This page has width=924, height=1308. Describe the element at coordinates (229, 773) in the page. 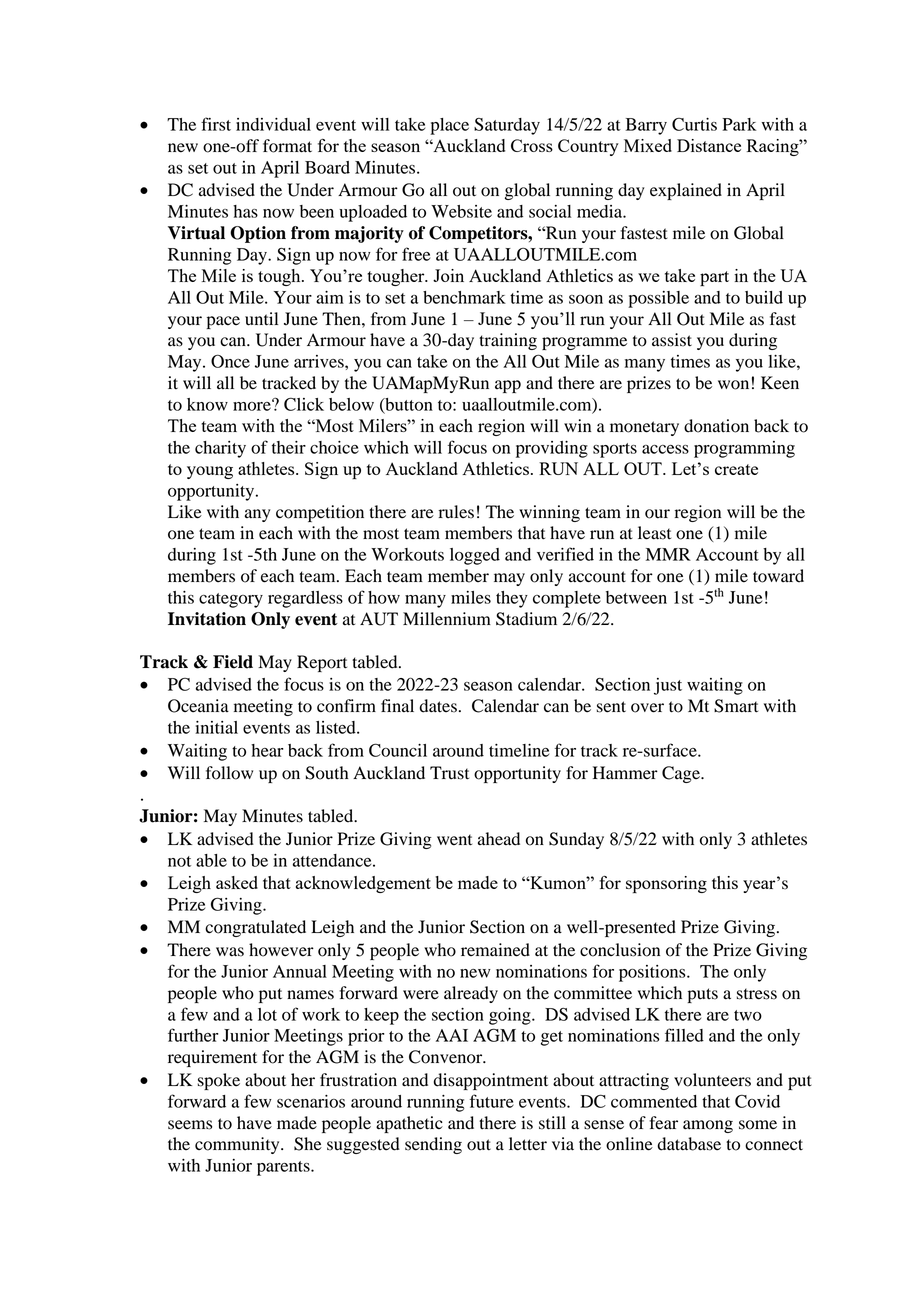

I see `follow` at that location.
